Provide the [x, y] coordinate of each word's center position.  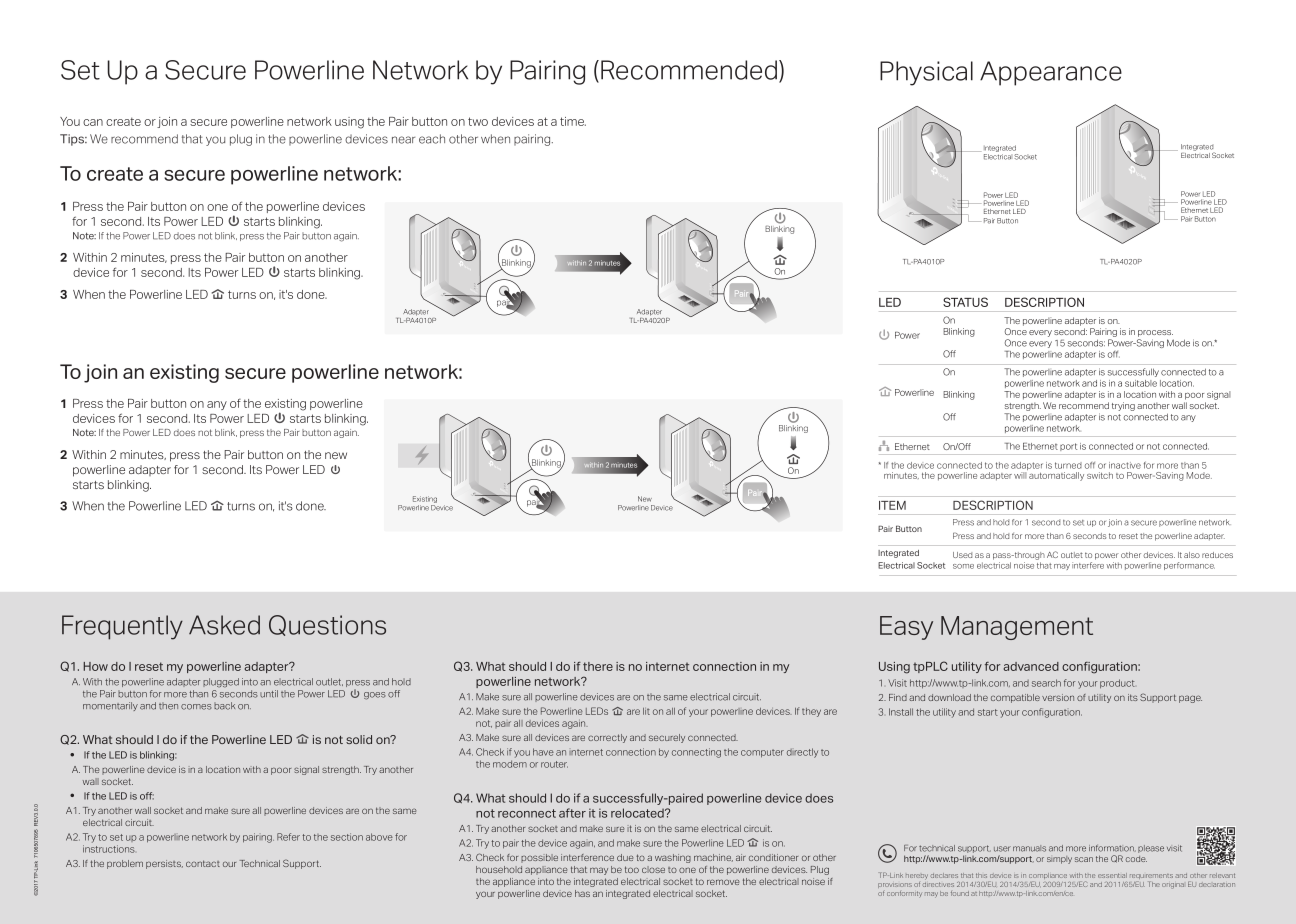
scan [1084, 859]
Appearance [1051, 73]
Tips [73, 140]
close [653, 869]
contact [203, 863]
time [573, 121]
